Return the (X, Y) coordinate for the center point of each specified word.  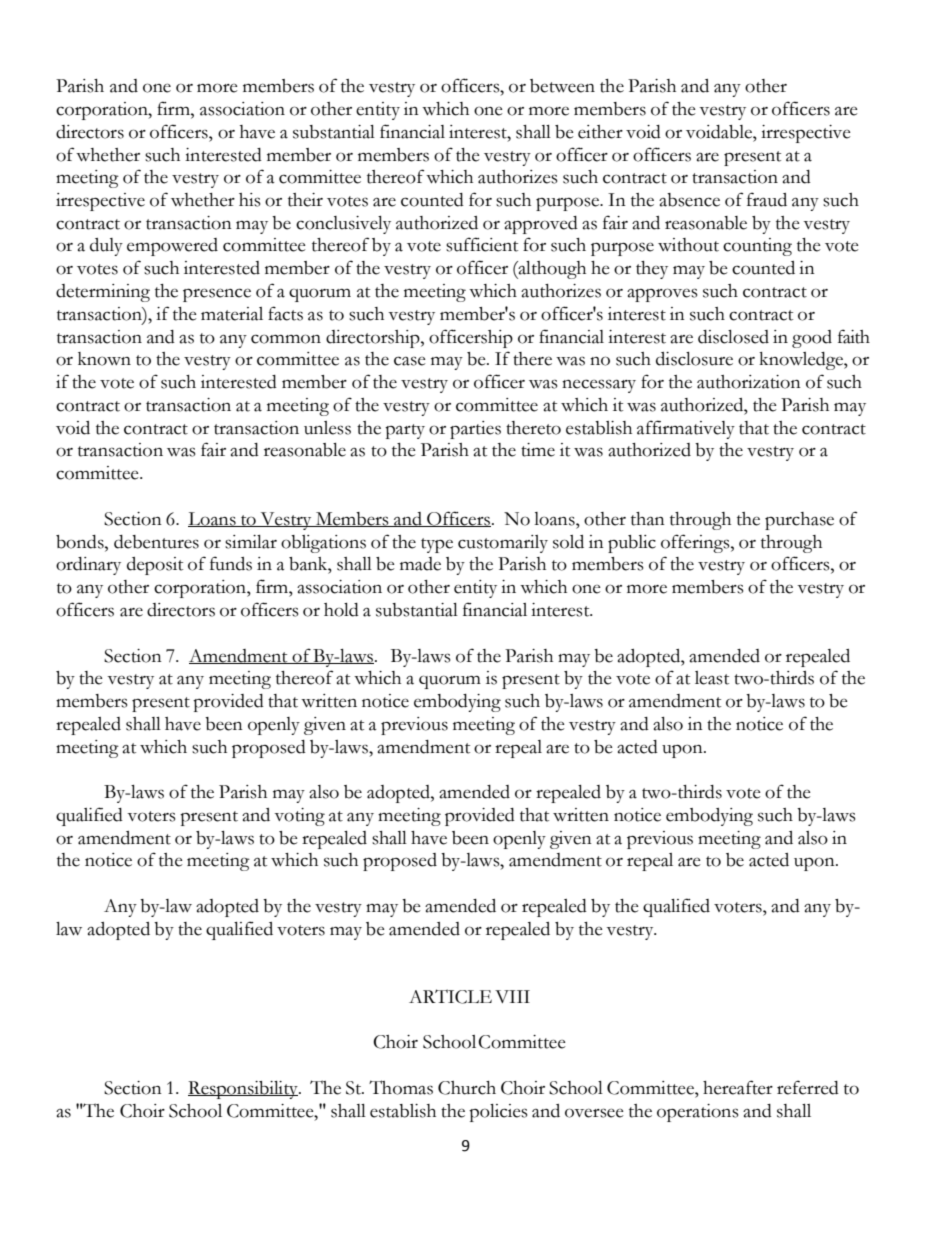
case (410, 361)
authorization (749, 382)
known (104, 359)
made (420, 564)
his (250, 200)
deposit (155, 566)
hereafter (738, 1087)
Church (467, 1088)
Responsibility (244, 1090)
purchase (799, 521)
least (712, 678)
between (562, 86)
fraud (767, 199)
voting (299, 817)
